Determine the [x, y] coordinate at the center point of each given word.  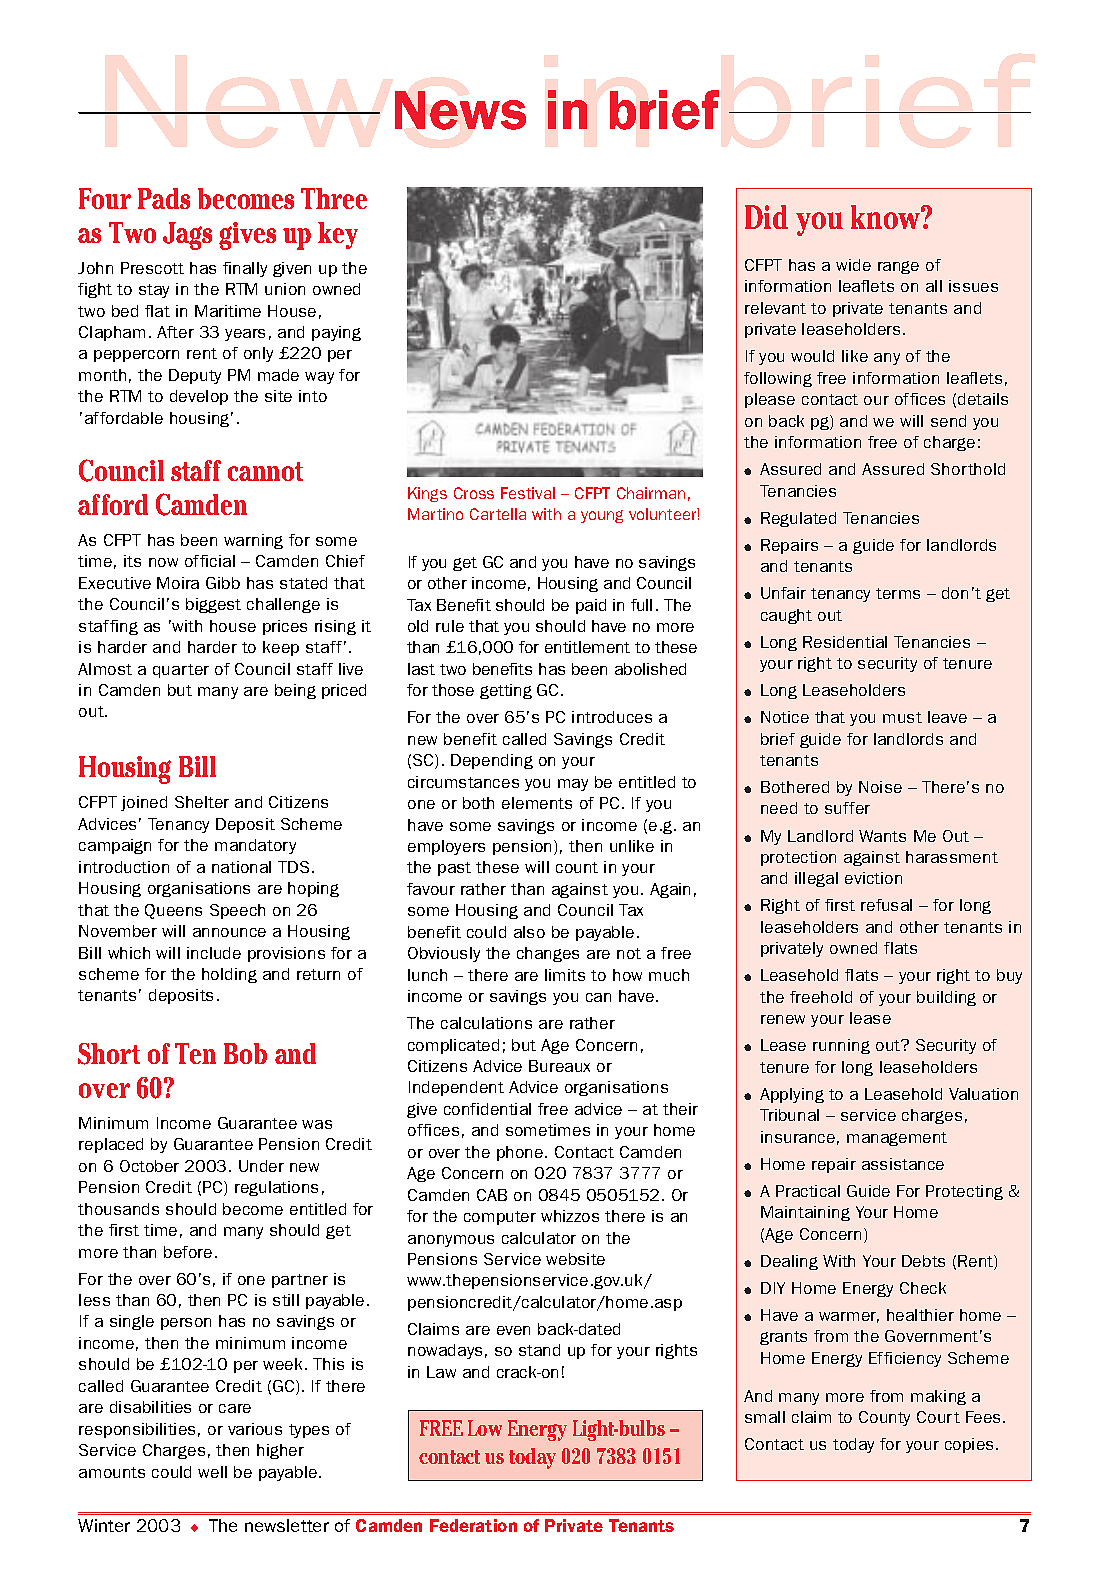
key [338, 235]
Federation [473, 1525]
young [602, 516]
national [241, 867]
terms [898, 593]
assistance [903, 1164]
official [210, 561]
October [149, 1166]
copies [969, 1445]
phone [521, 1153]
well [212, 1472]
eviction [873, 878]
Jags [187, 236]
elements [537, 803]
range [898, 267]
